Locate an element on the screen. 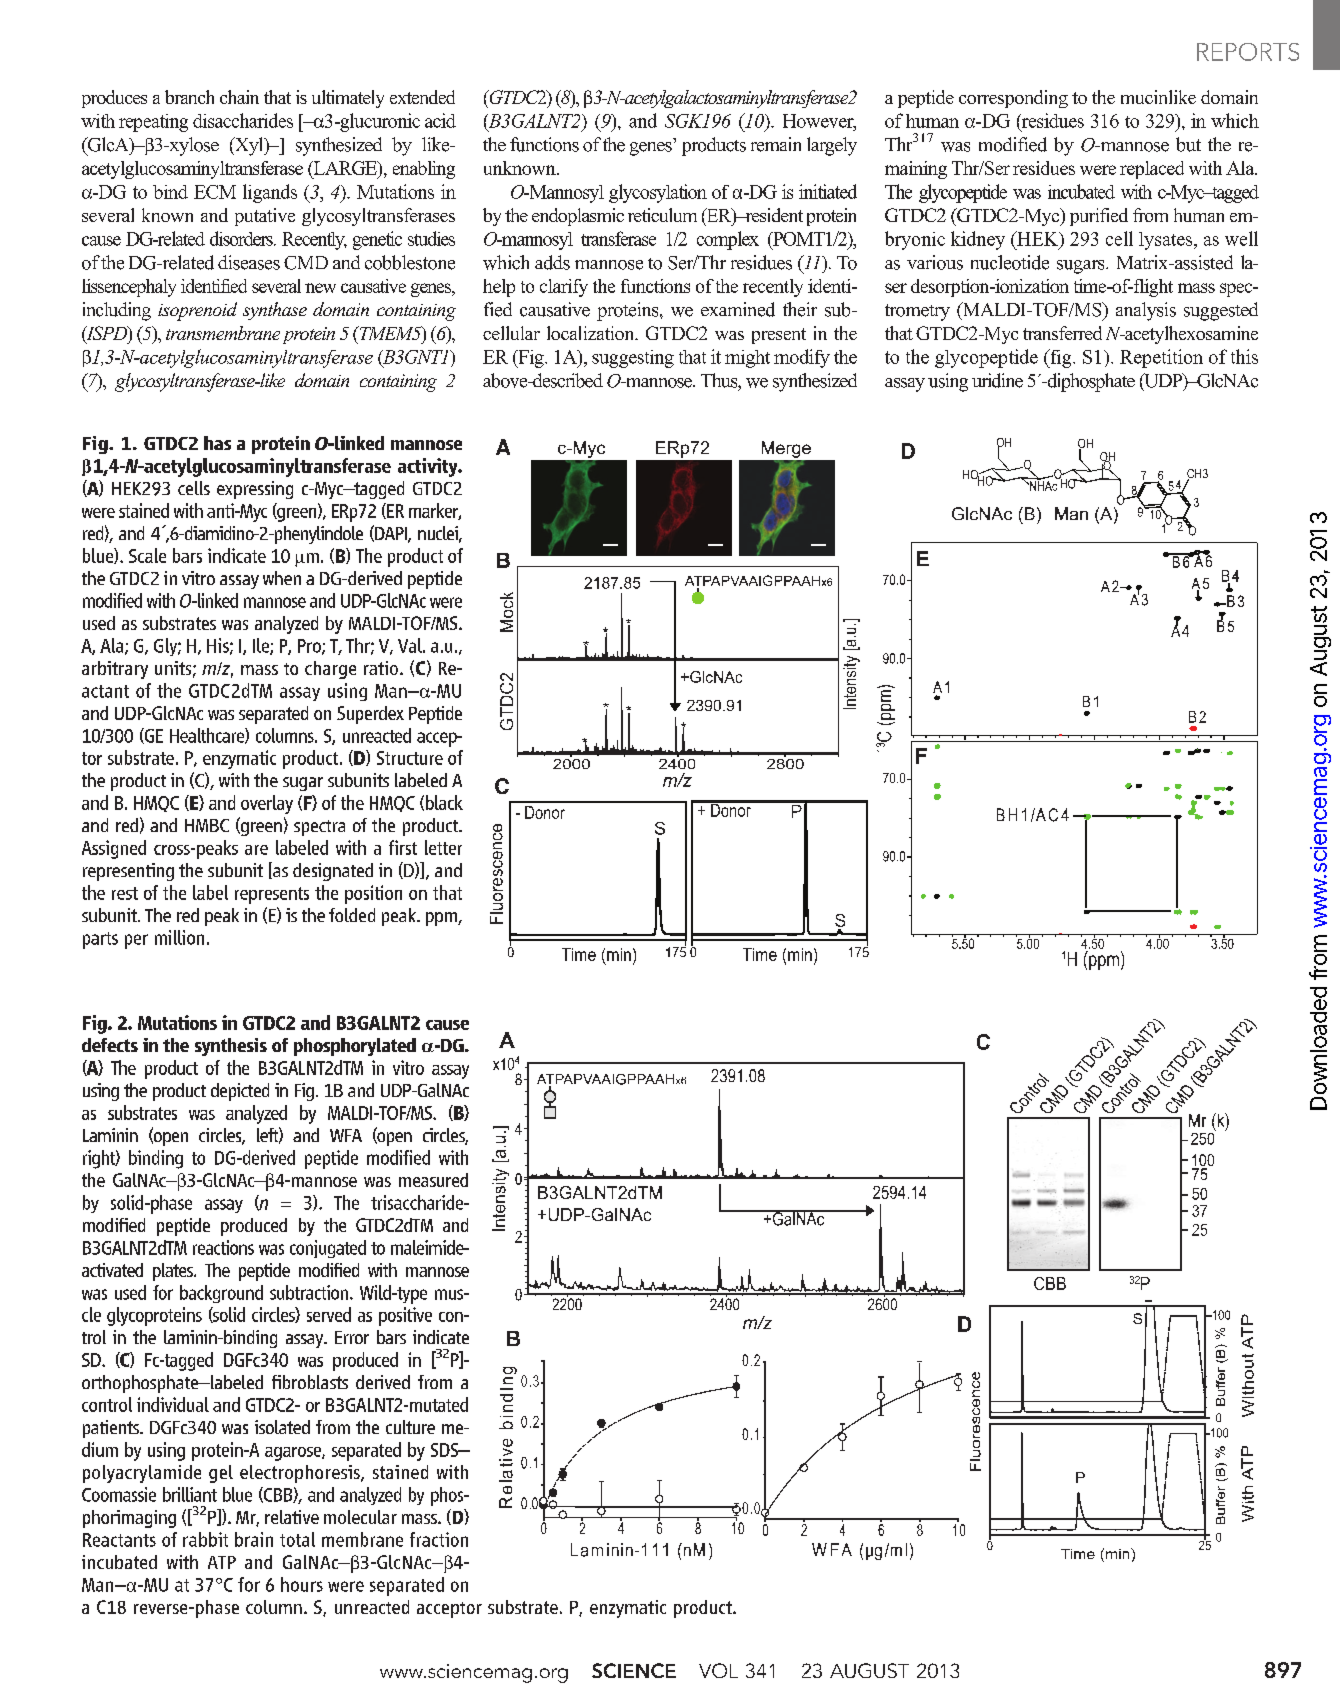 The width and height of the screenshot is (1340, 1705). chain is located at coordinates (239, 97).
